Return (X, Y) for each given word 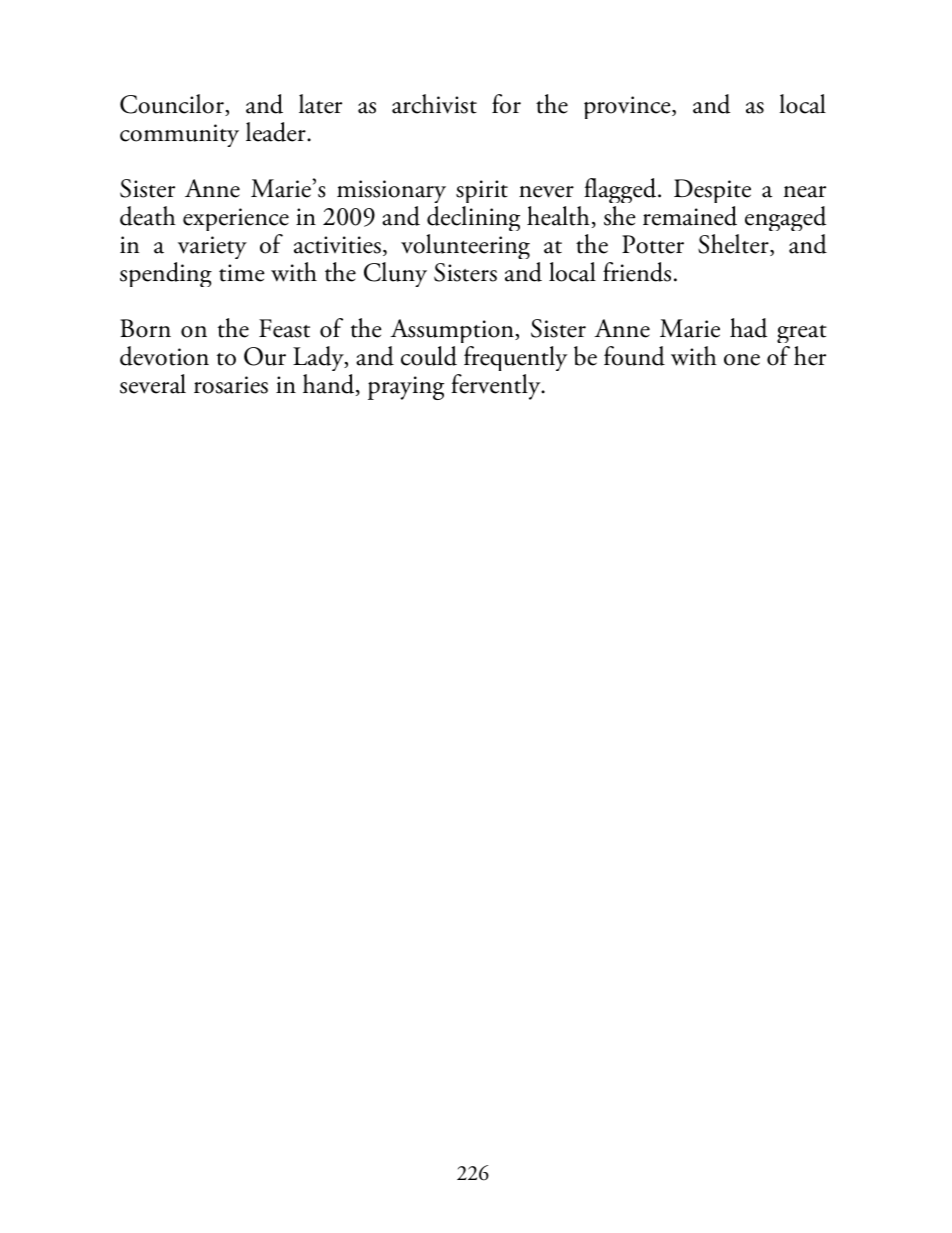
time (242, 273)
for (506, 104)
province (628, 107)
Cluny (395, 274)
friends (637, 272)
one (742, 360)
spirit (482, 193)
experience (236, 221)
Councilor (173, 105)
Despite (712, 193)
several (153, 384)
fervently (497, 387)
